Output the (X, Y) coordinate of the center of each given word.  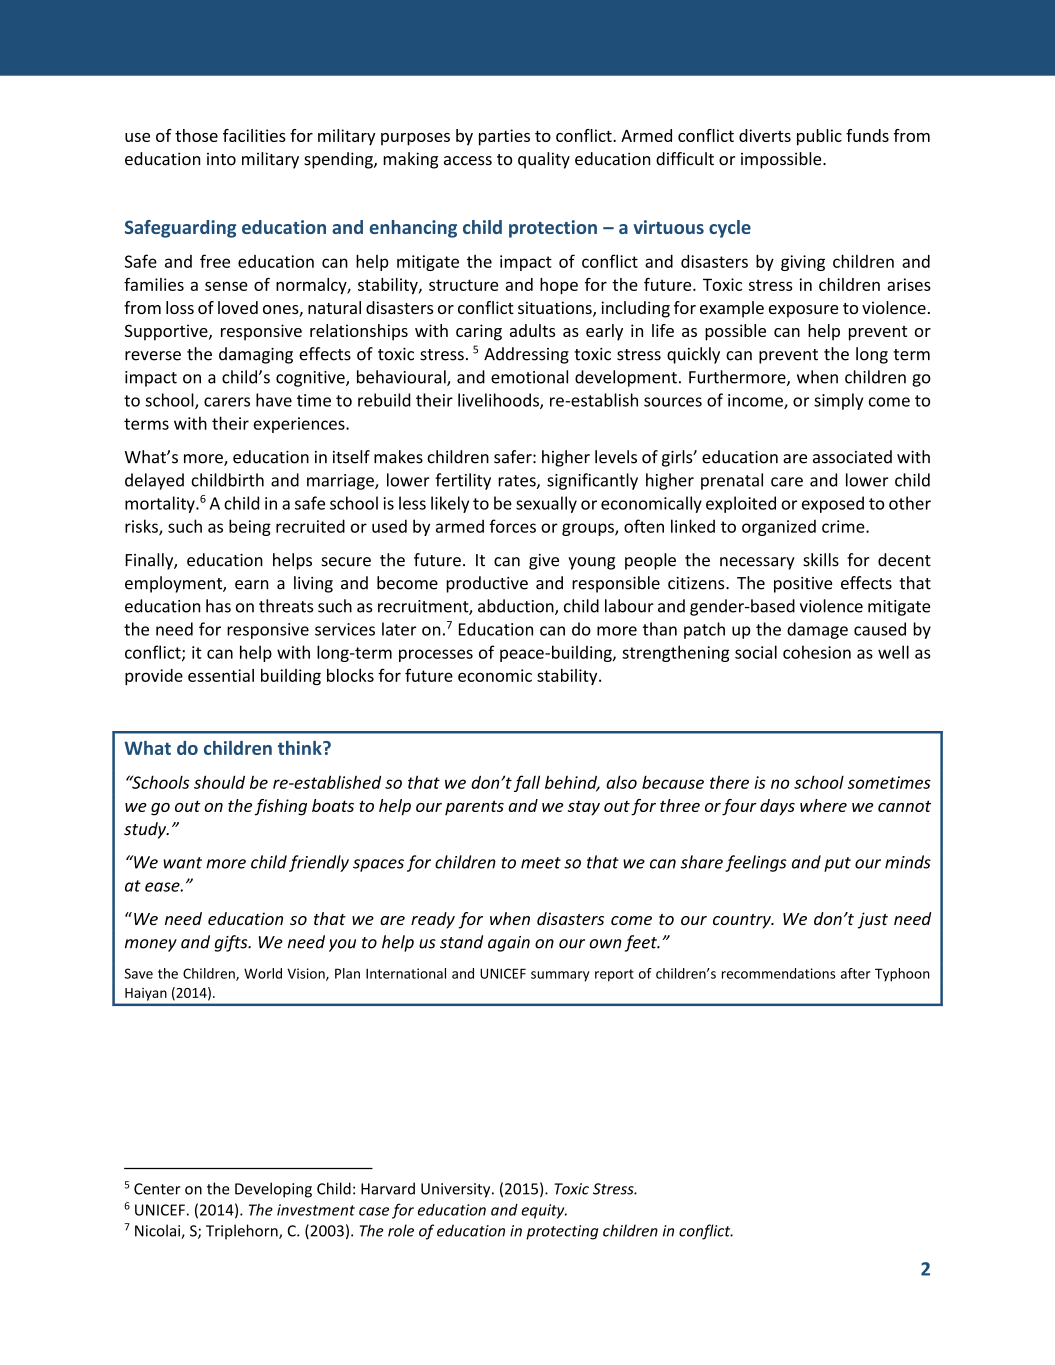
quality (544, 160)
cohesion (817, 652)
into (221, 159)
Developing (273, 1190)
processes (436, 655)
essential (221, 675)
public (819, 137)
